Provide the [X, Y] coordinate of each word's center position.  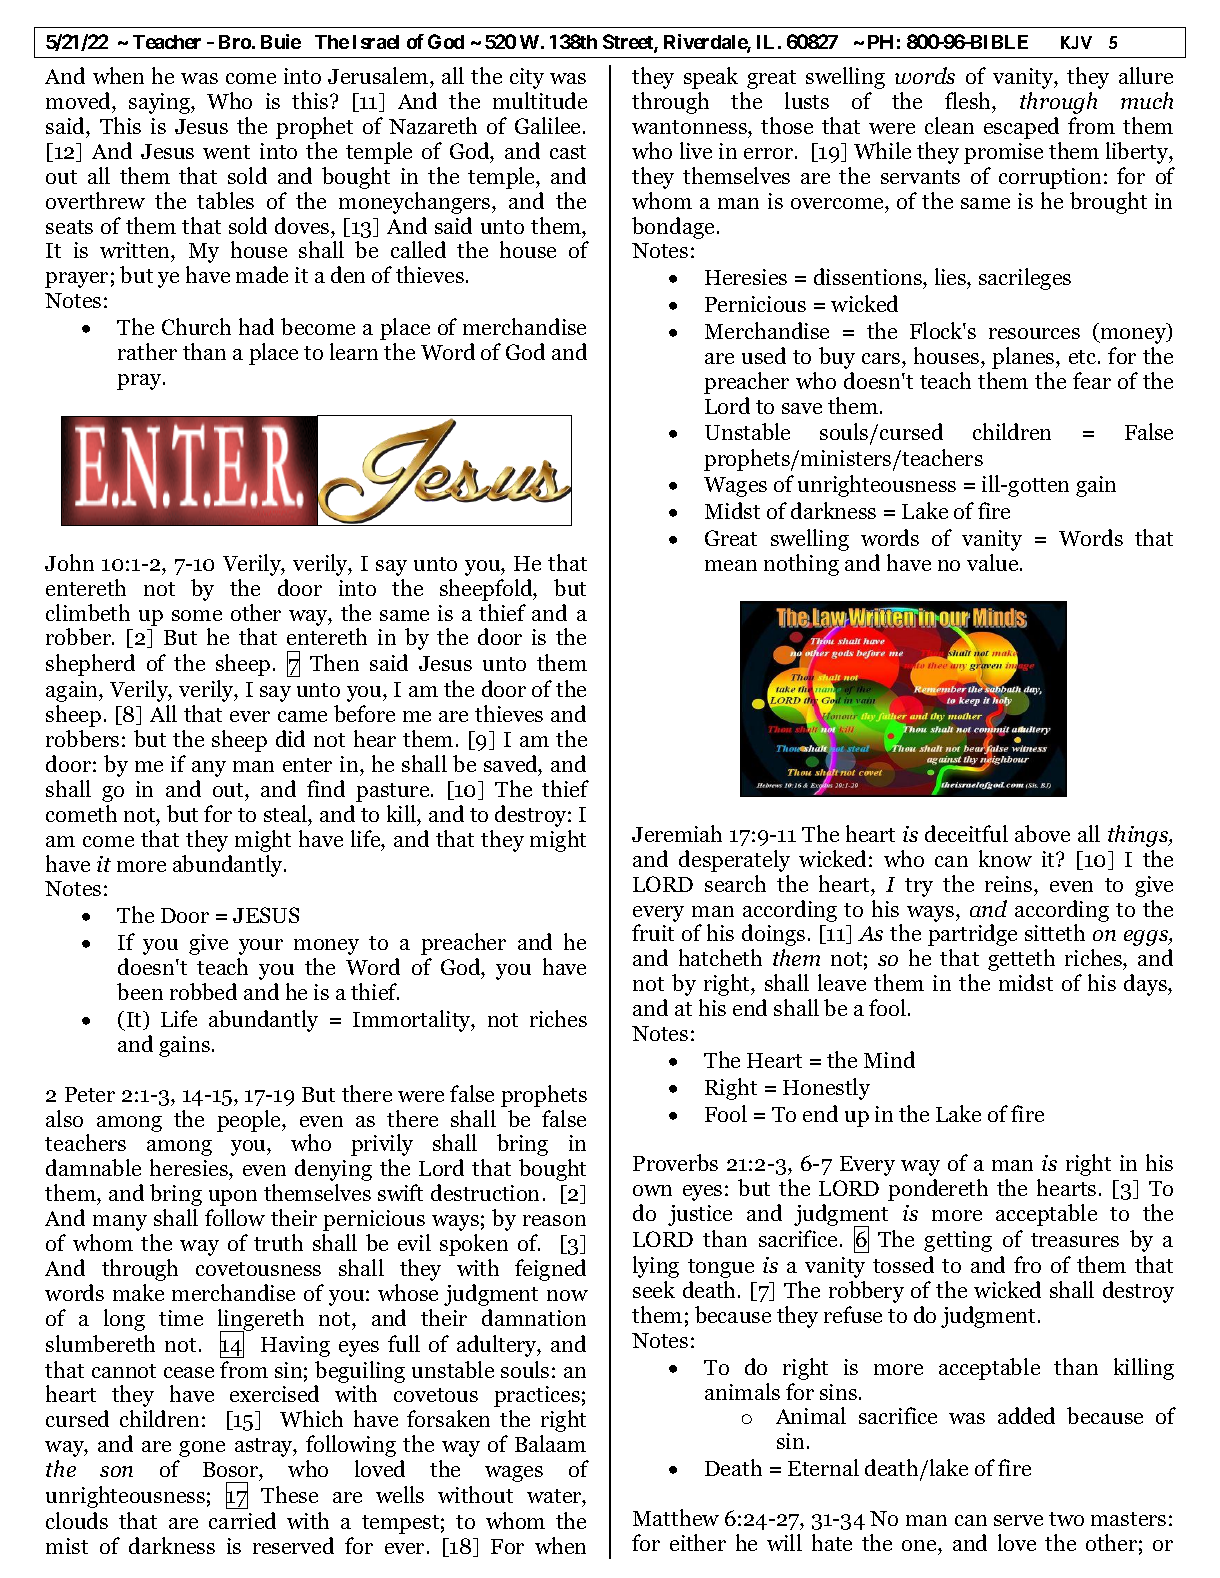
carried [242, 1520]
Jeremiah [677, 833]
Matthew [676, 1517]
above [1042, 833]
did [290, 738]
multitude [540, 100]
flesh [969, 100]
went [226, 152]
